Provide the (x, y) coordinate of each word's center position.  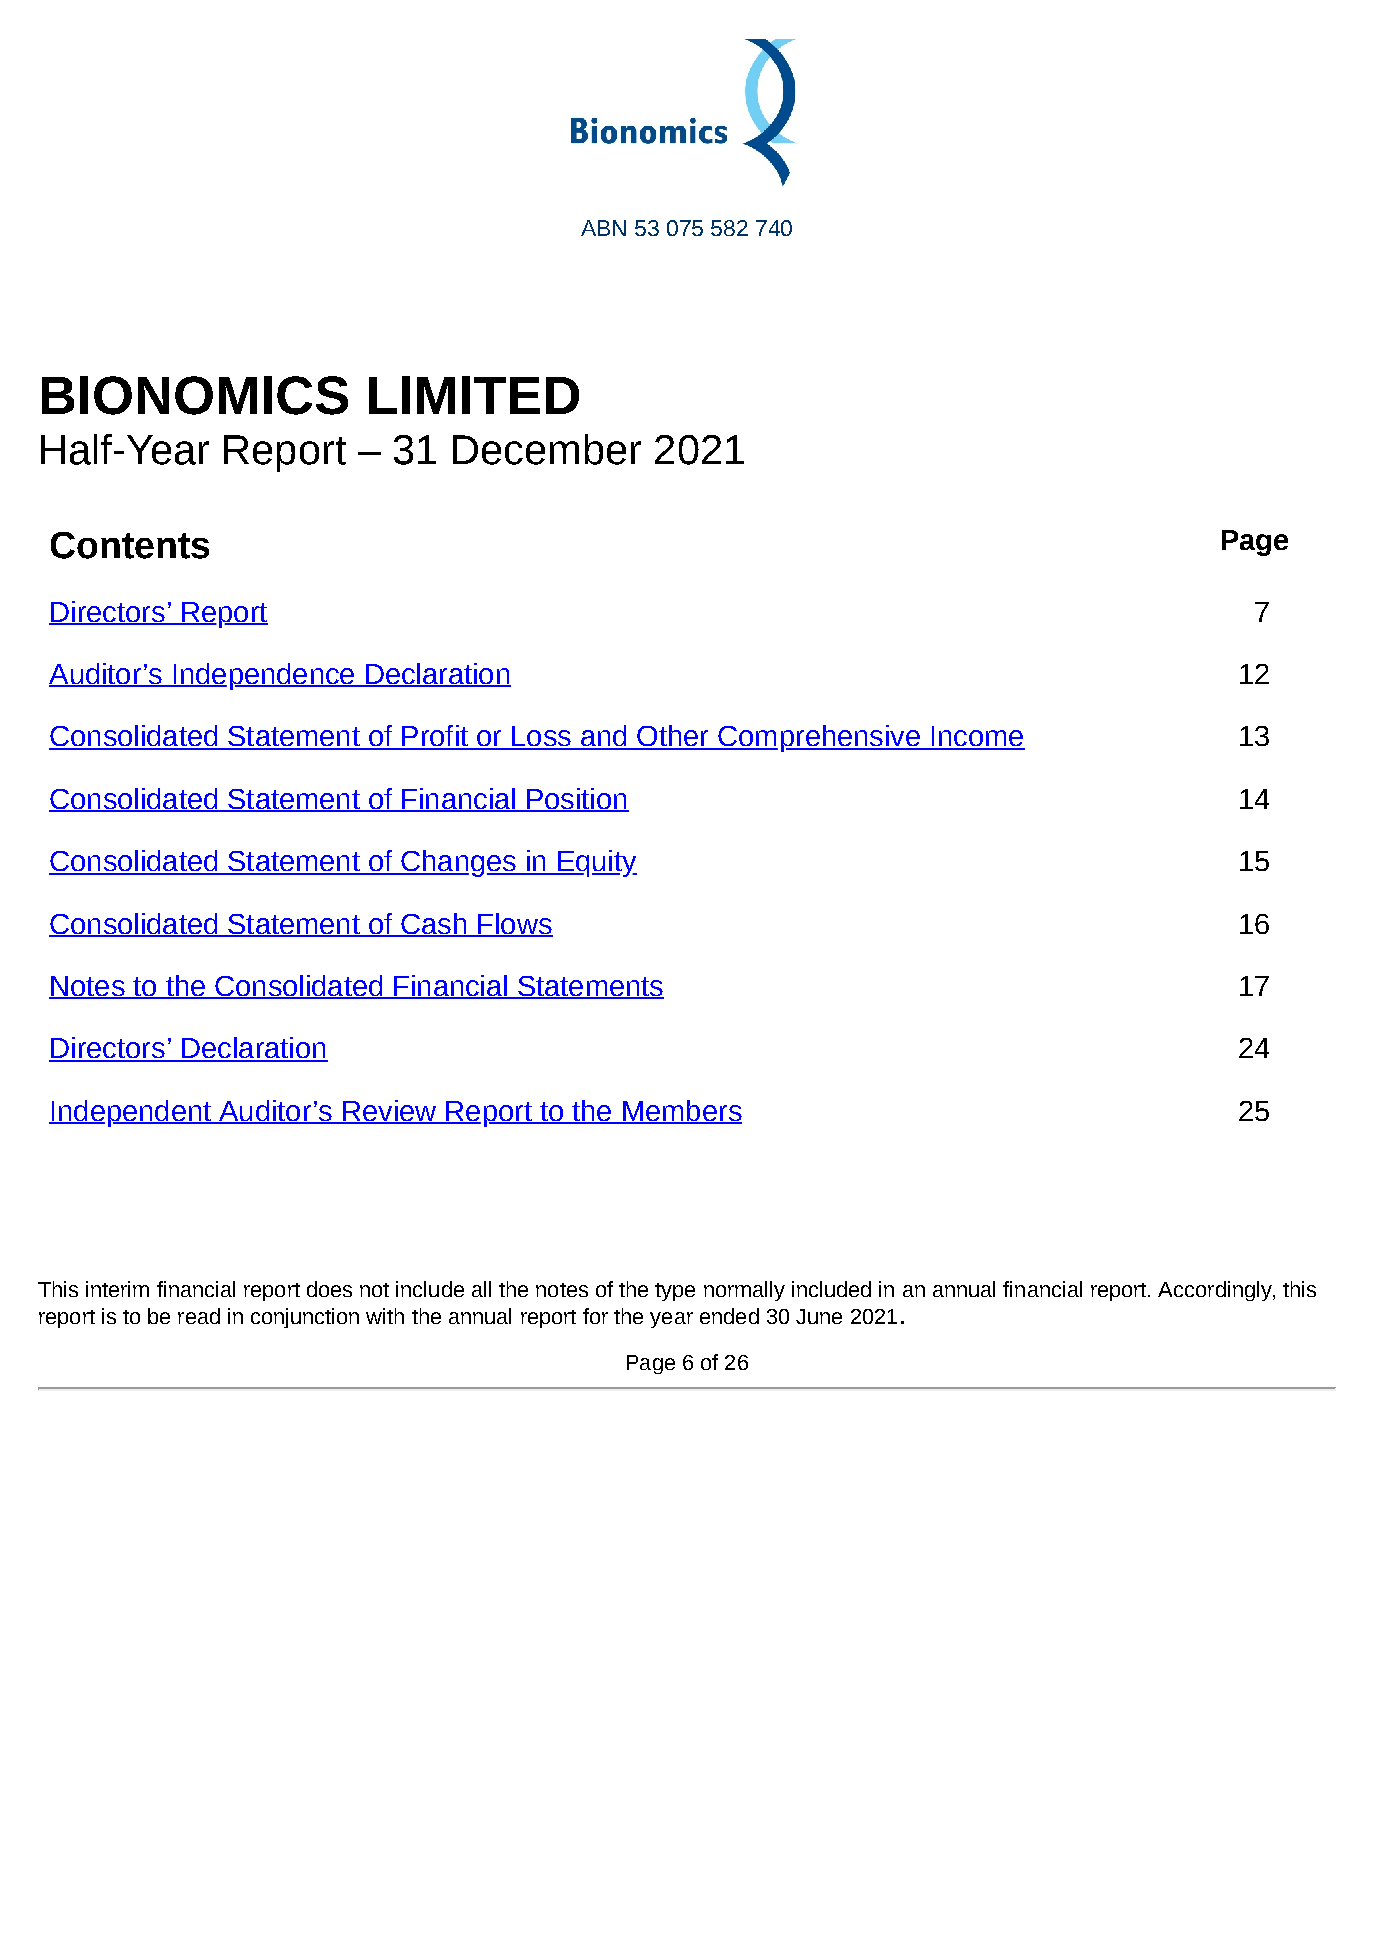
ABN (603, 228)
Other (673, 737)
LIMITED (474, 395)
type (675, 1292)
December (547, 449)
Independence (264, 676)
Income (977, 737)
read (199, 1316)
